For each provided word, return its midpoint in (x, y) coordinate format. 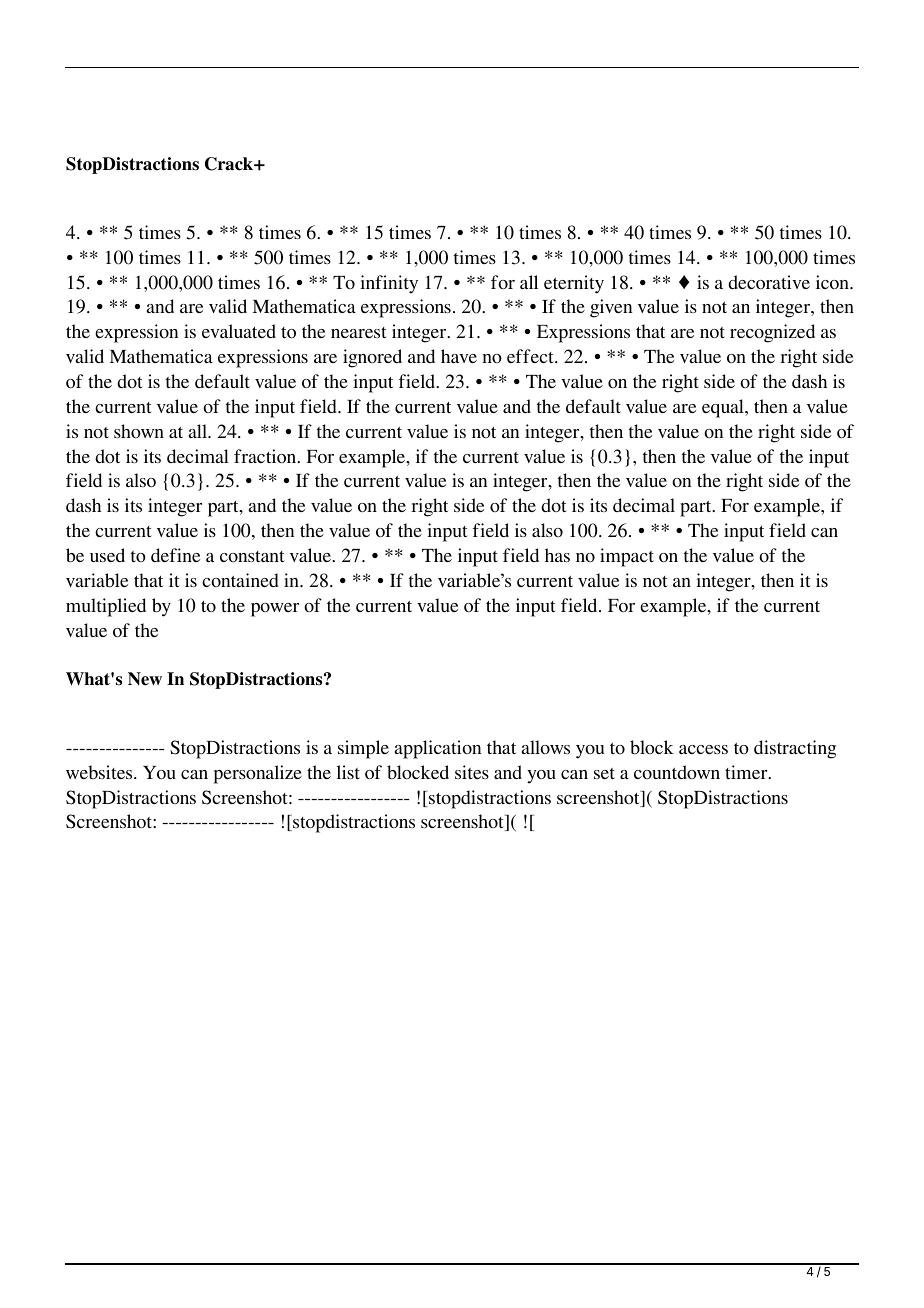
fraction (266, 456)
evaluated (239, 331)
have (459, 356)
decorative (769, 282)
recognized (772, 333)
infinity (389, 284)
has (557, 555)
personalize (258, 774)
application (438, 749)
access (703, 749)
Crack (230, 164)
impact (627, 557)
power (275, 610)
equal (724, 408)
